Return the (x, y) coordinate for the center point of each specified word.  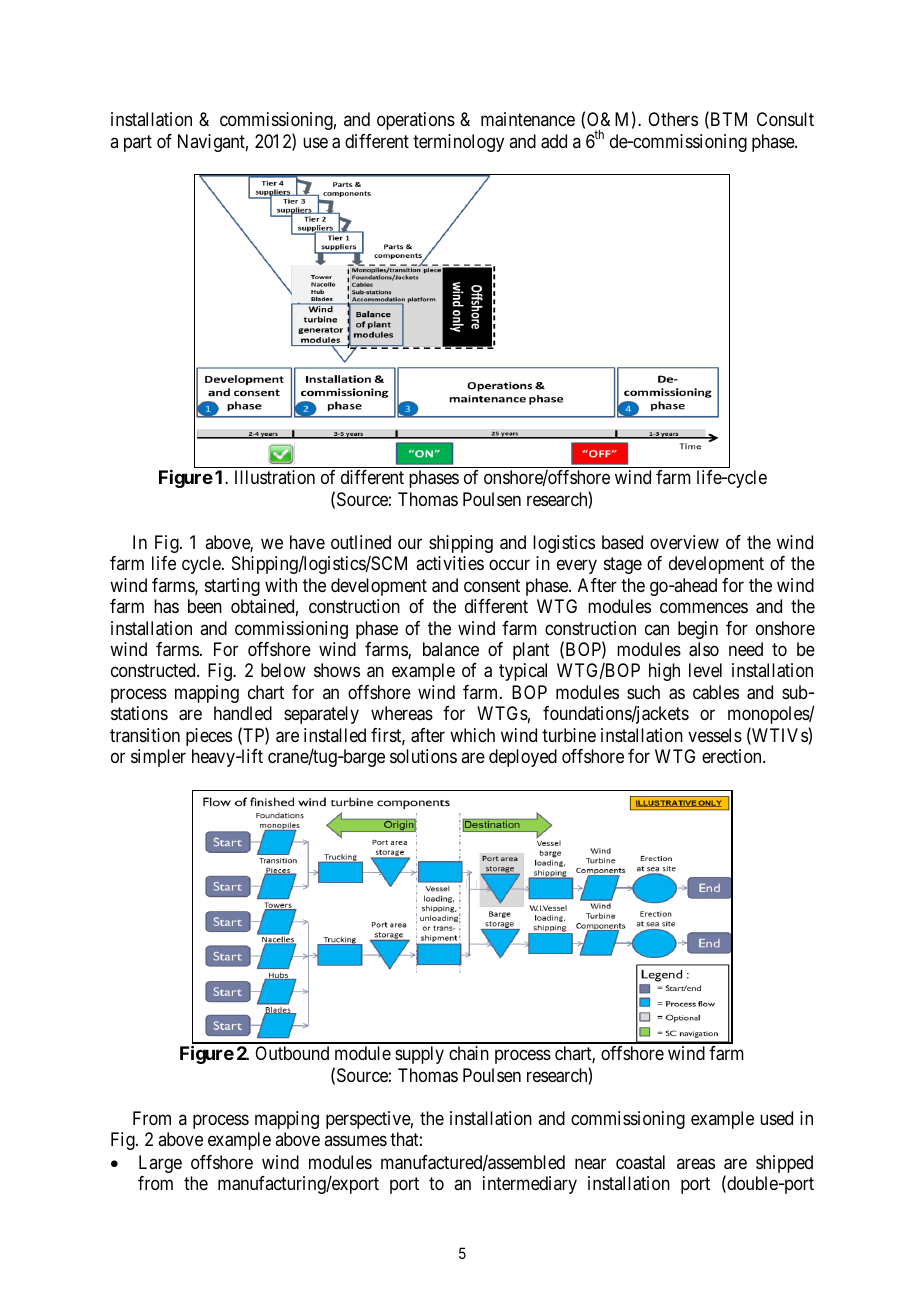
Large (160, 1164)
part (138, 143)
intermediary (530, 1185)
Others (673, 119)
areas (696, 1163)
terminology (458, 143)
